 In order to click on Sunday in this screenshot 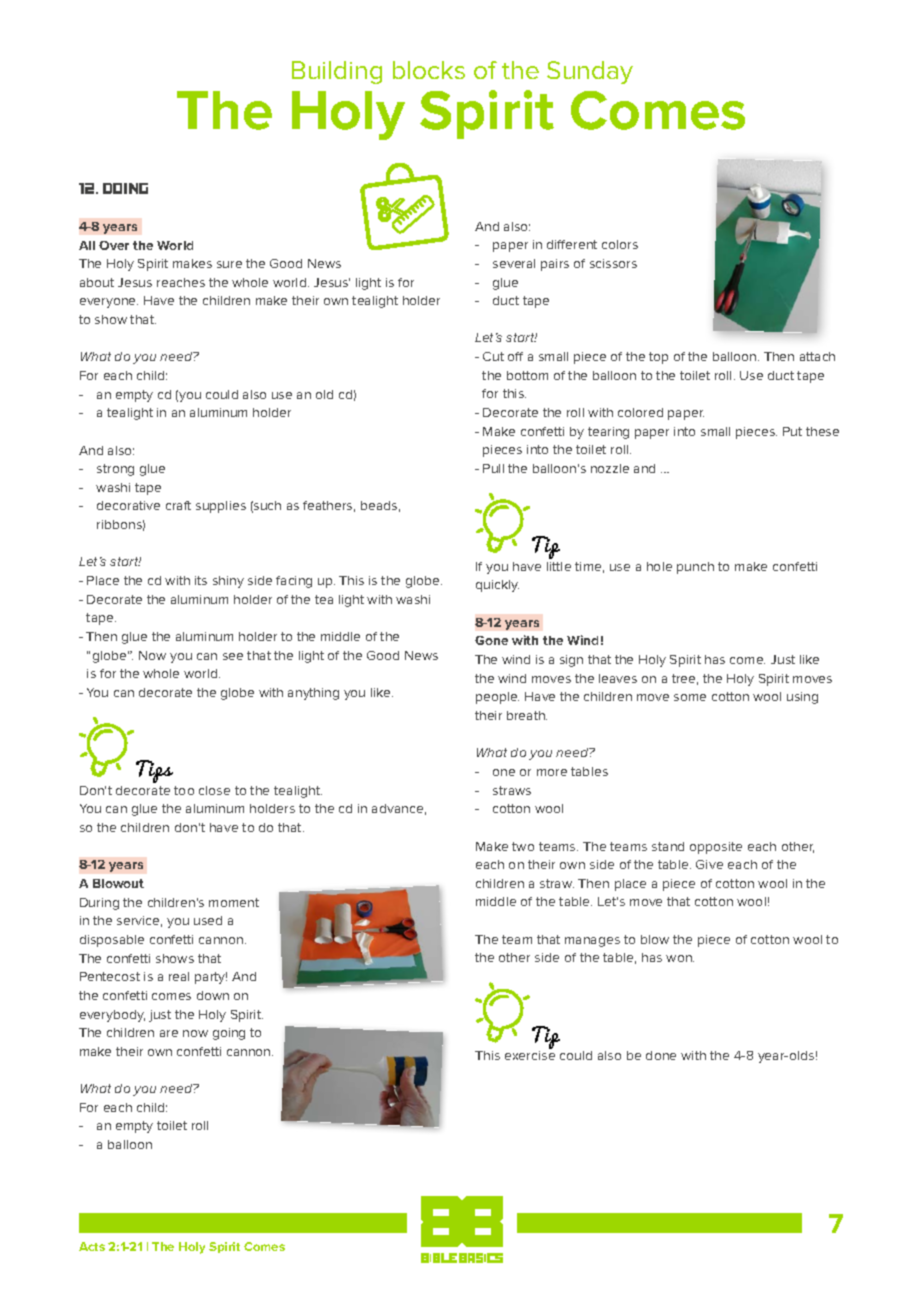, I will do `click(590, 72)`.
